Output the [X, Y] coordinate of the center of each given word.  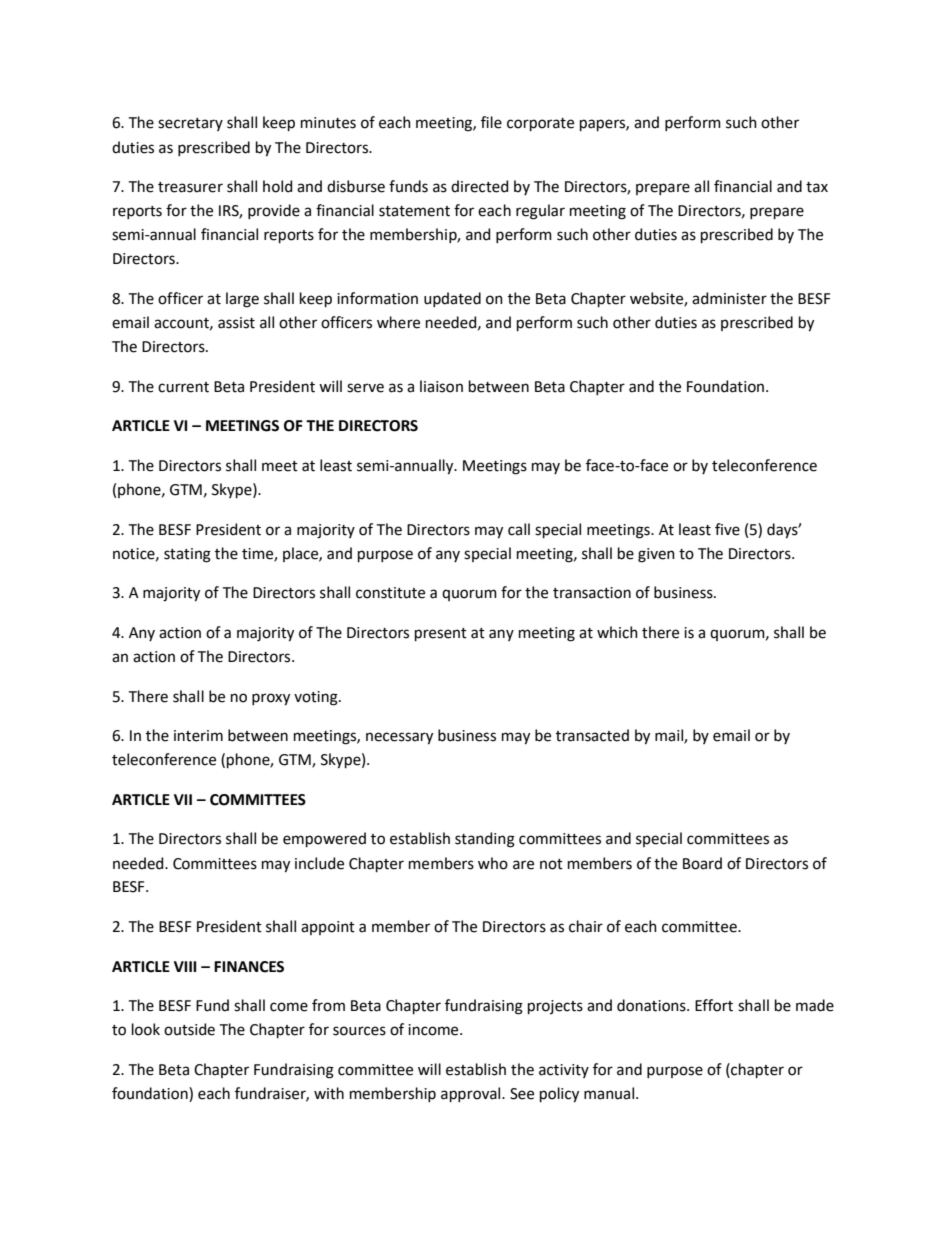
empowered [324, 839]
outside [189, 1029]
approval [472, 1094]
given [656, 555]
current [183, 387]
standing [485, 840]
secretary [190, 124]
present [441, 634]
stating [187, 555]
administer [729, 298]
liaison [441, 386]
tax [817, 187]
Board [702, 863]
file [491, 122]
